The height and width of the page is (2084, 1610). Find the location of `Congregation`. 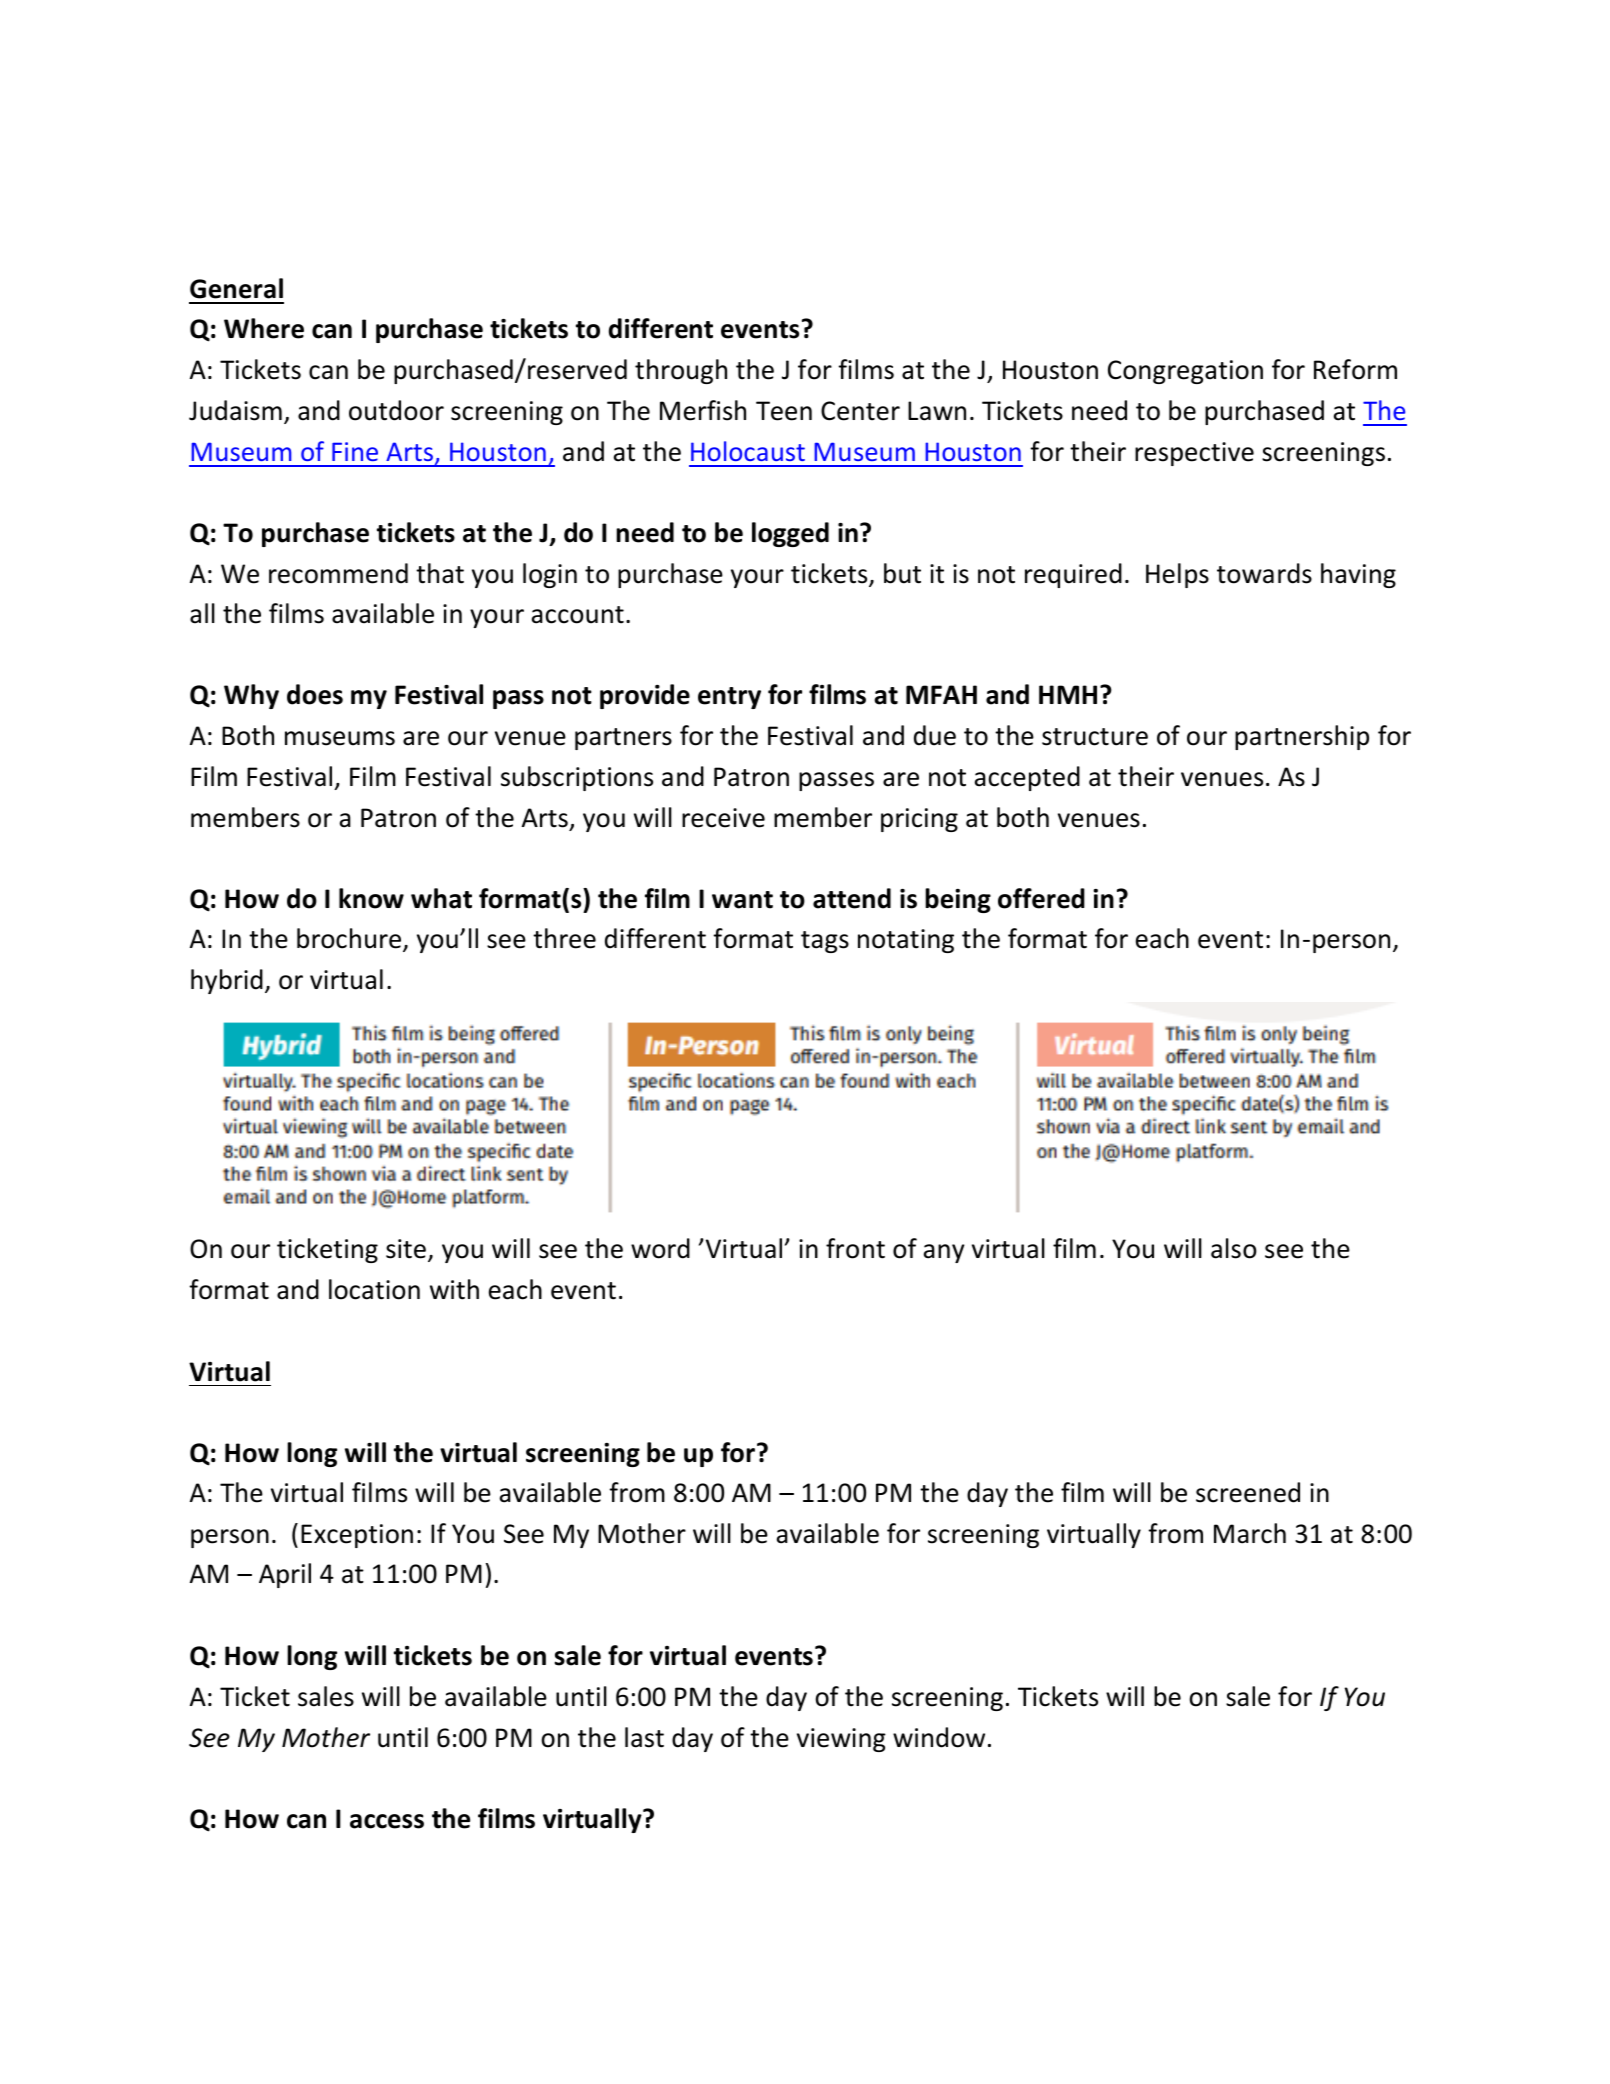

Congregation is located at coordinates (1185, 372).
